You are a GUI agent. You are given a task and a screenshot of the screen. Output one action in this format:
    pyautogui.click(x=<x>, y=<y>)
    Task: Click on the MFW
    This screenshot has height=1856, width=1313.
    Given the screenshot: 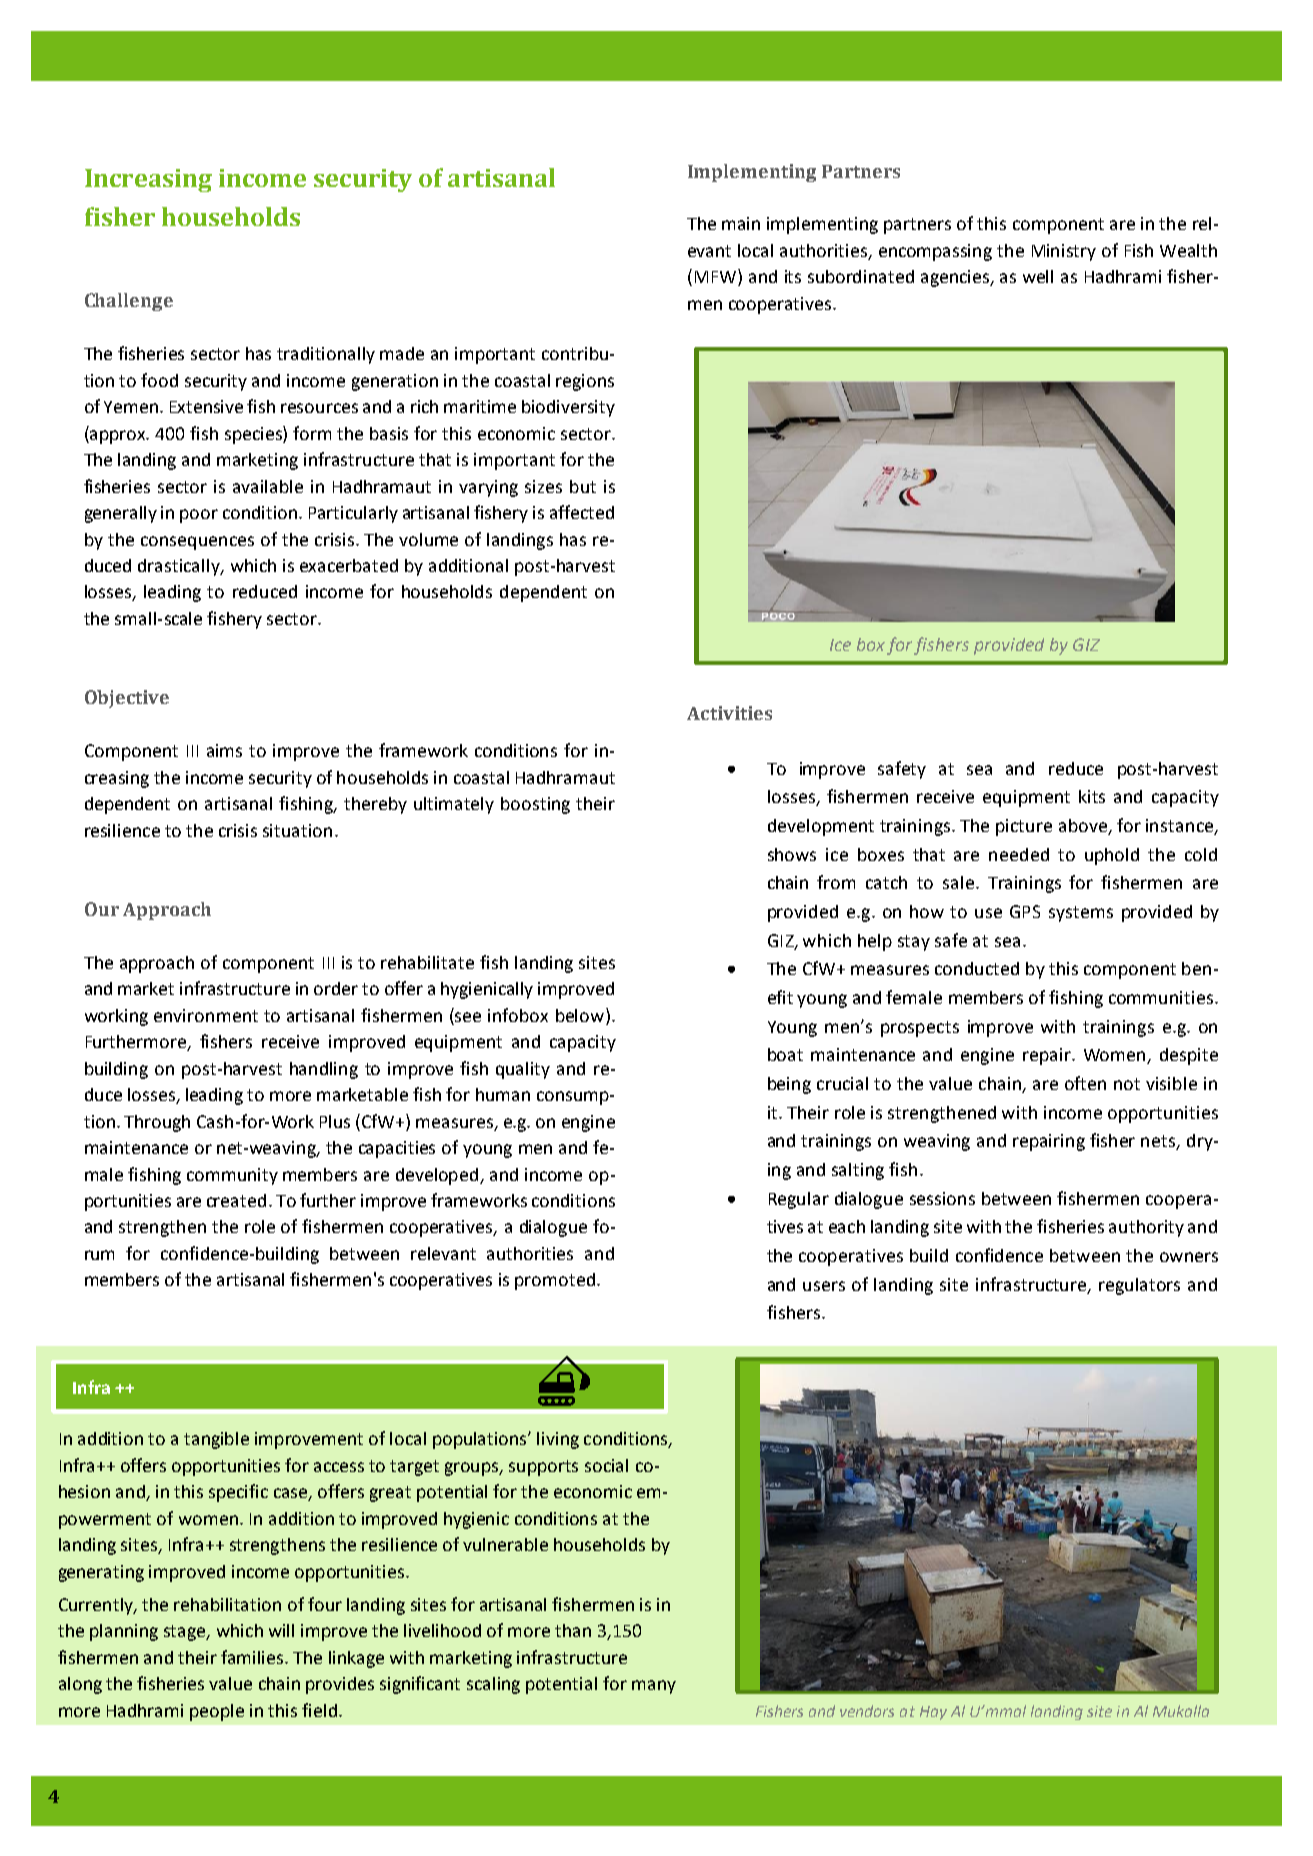 What is the action you would take?
    pyautogui.click(x=717, y=277)
